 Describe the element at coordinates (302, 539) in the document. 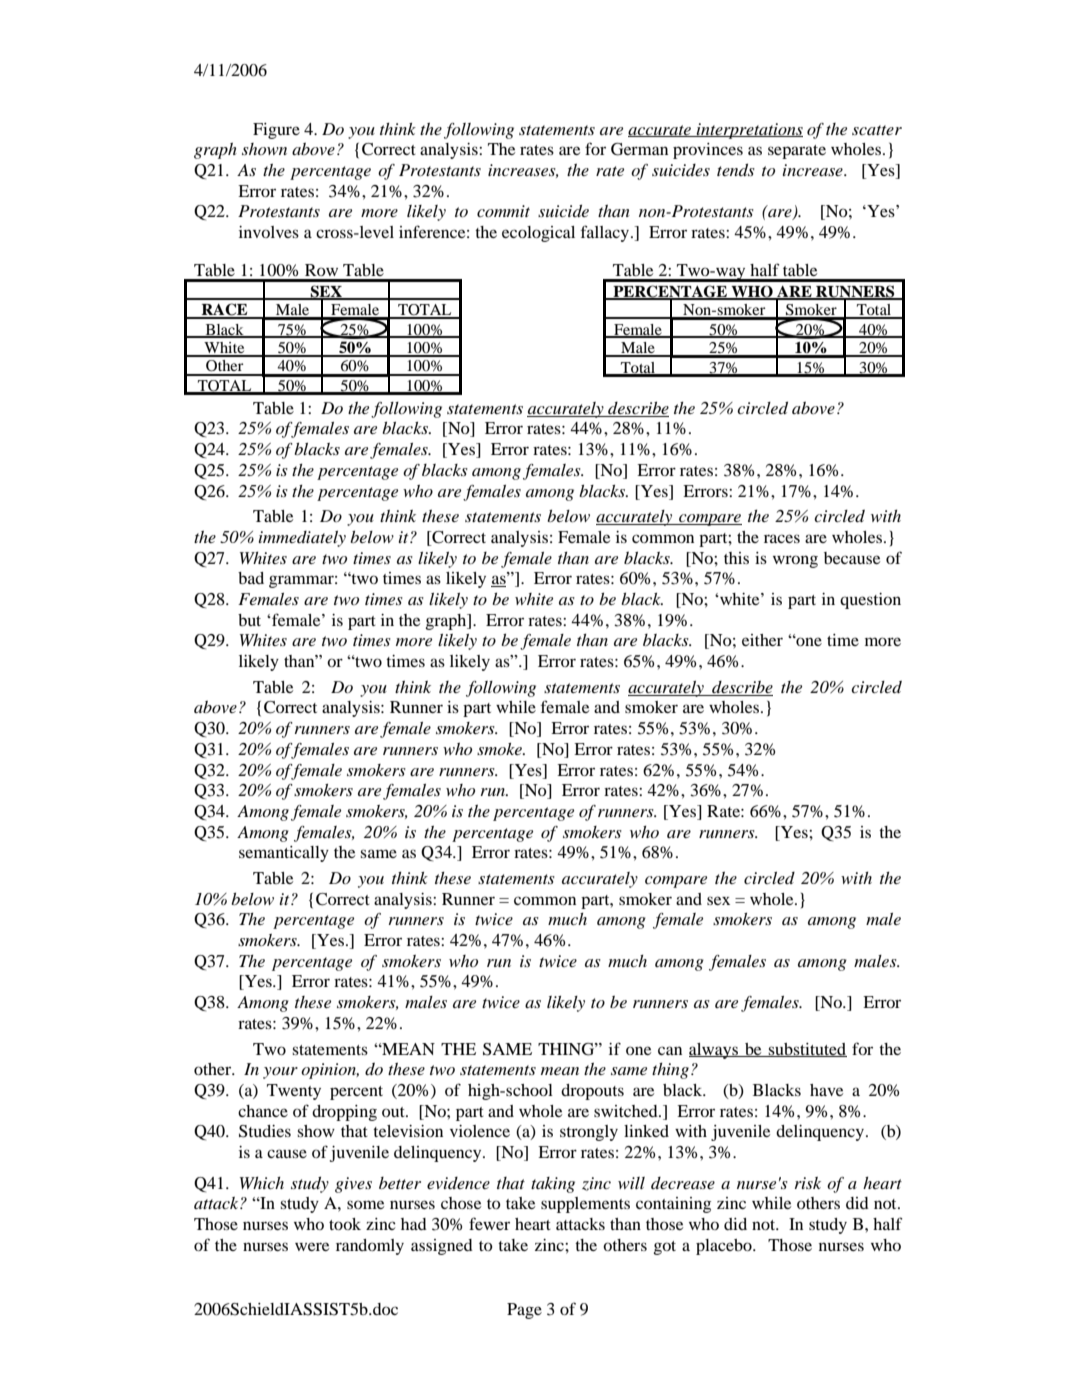

I see `immediately` at that location.
